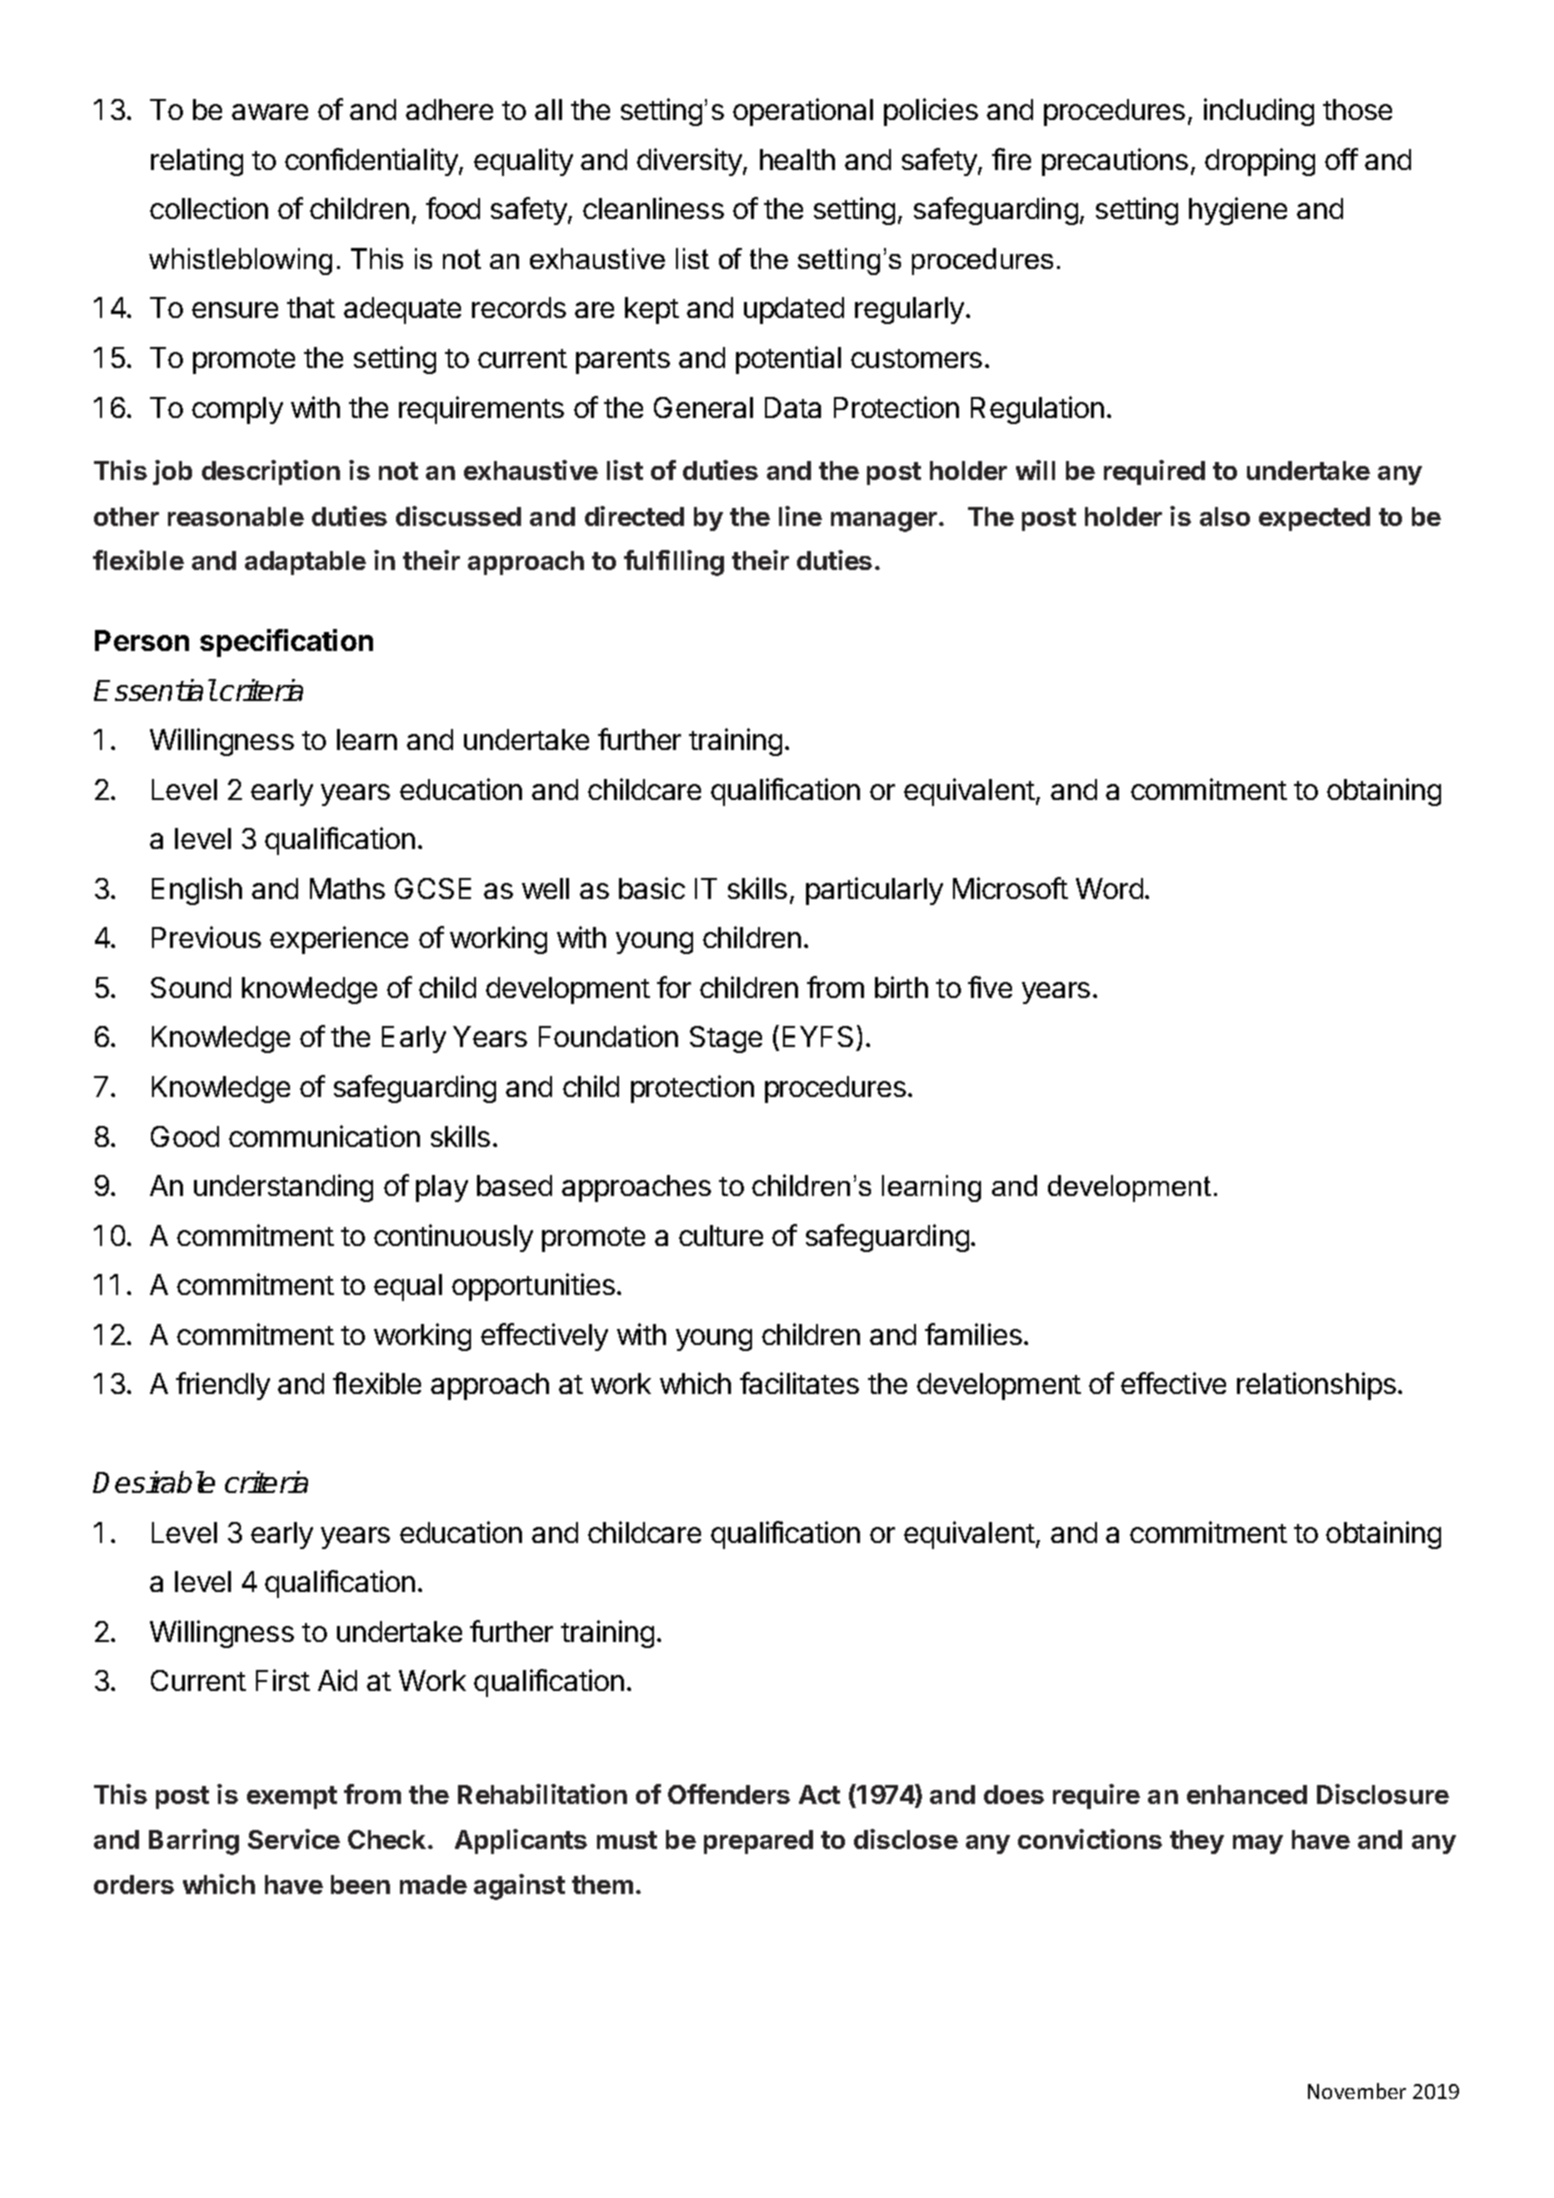 Image resolution: width=1554 pixels, height=2198 pixels. I want to click on prepared, so click(758, 1842).
